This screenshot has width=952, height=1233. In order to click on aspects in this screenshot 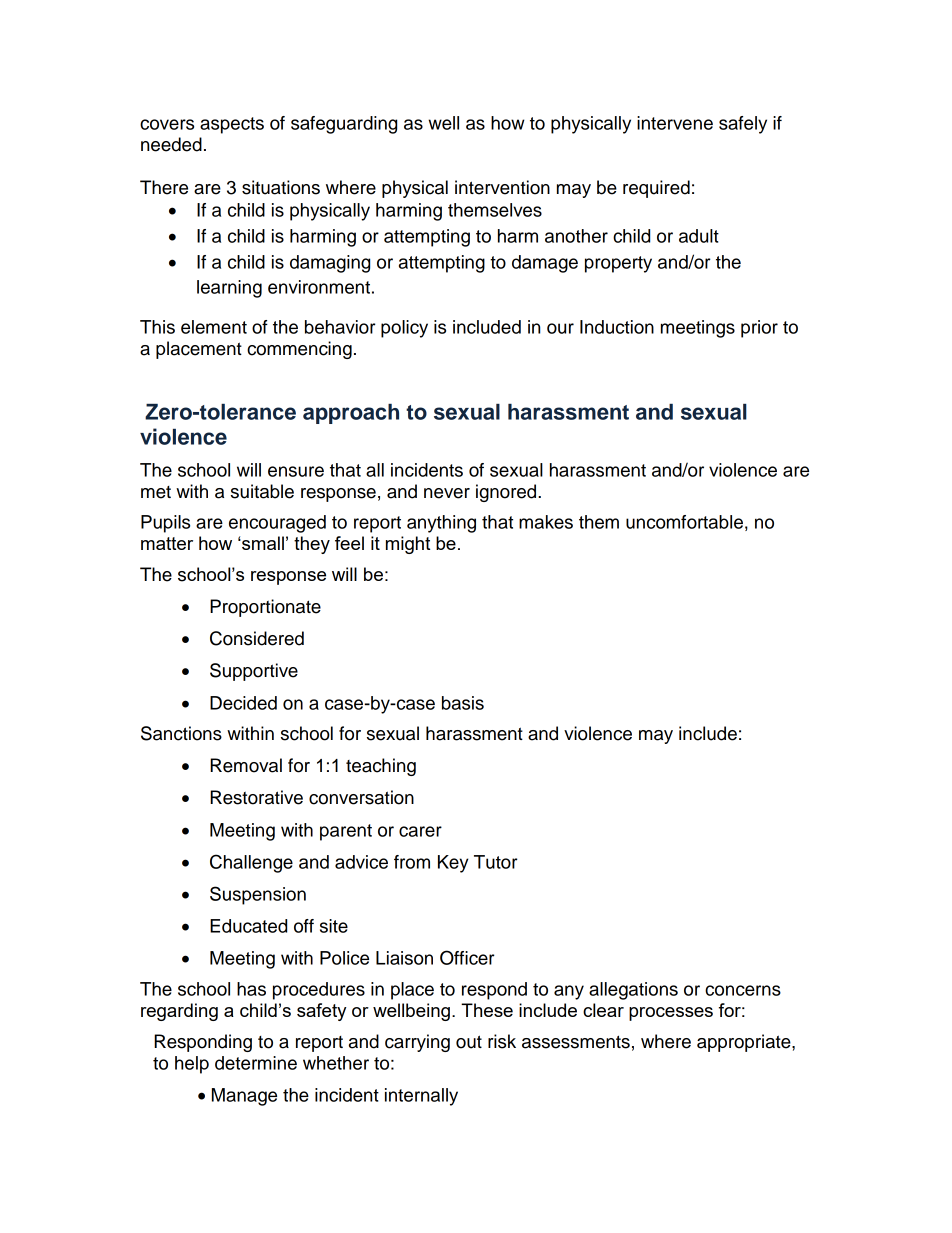, I will do `click(232, 125)`.
